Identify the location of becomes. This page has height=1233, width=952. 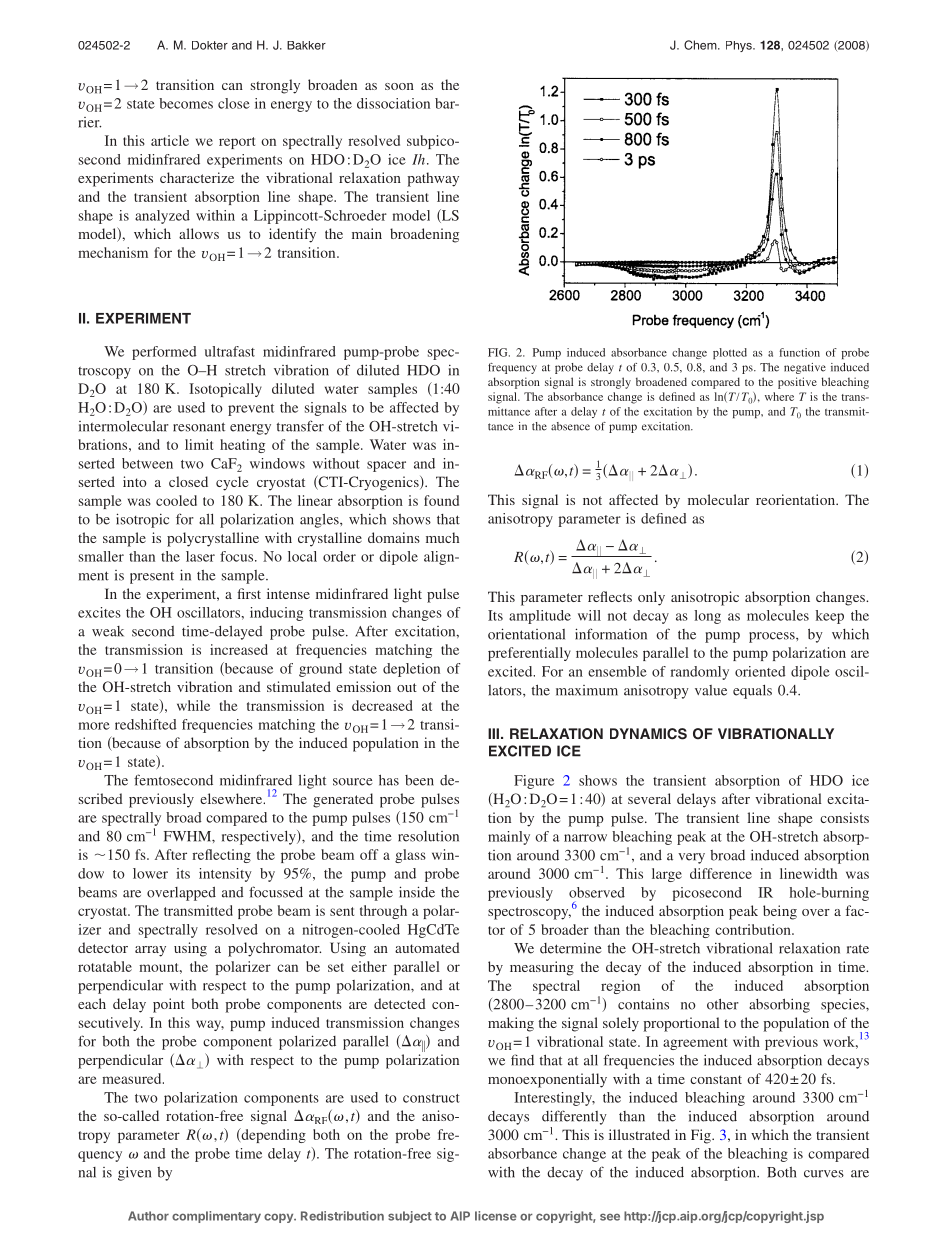
(186, 103).
